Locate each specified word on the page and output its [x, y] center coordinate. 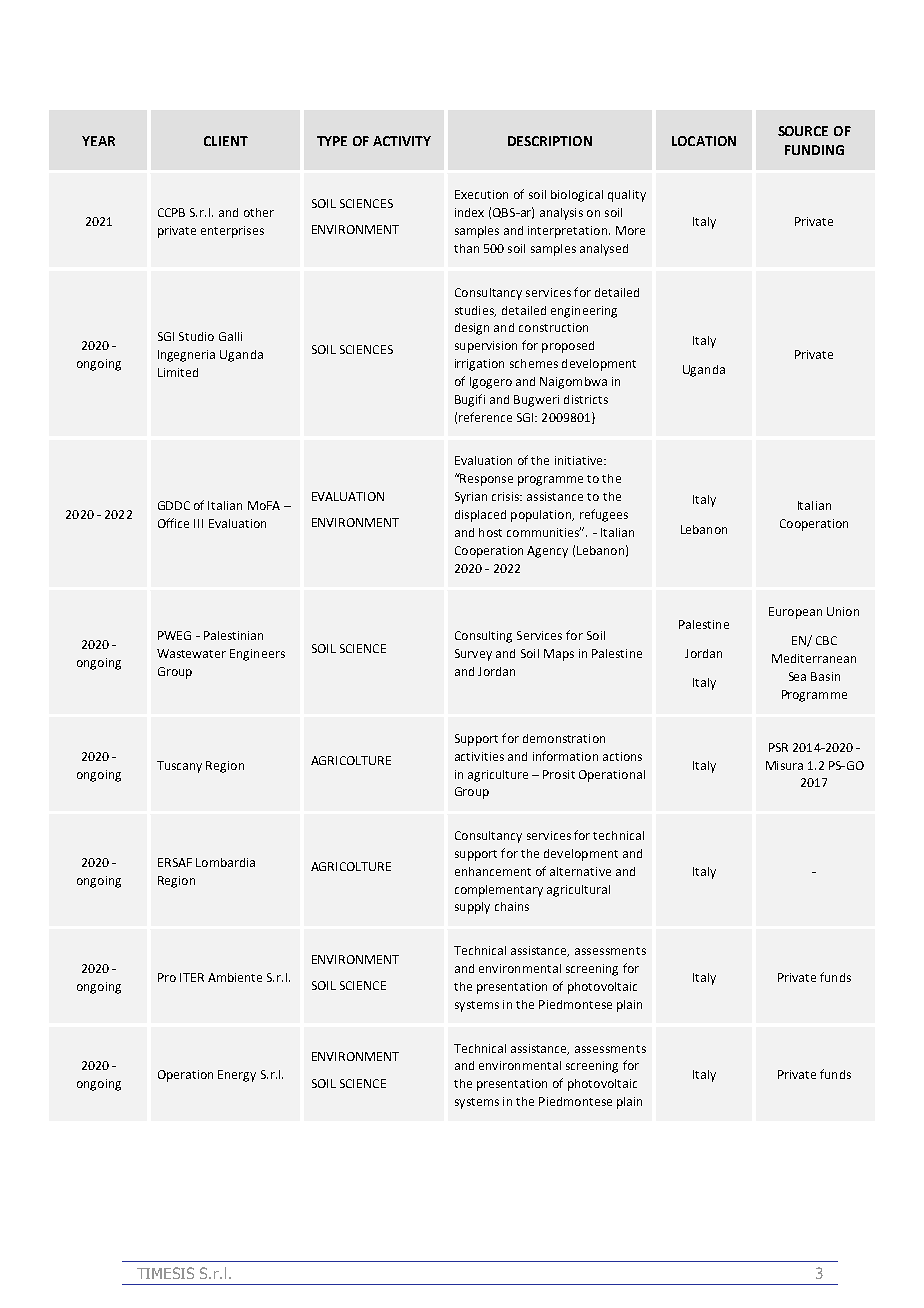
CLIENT [226, 141]
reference [485, 417]
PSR [778, 747]
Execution [481, 194]
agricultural [578, 891]
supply [472, 908]
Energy [237, 1076]
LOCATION [704, 141]
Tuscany [179, 767]
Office [173, 523]
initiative [580, 460]
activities [479, 756]
